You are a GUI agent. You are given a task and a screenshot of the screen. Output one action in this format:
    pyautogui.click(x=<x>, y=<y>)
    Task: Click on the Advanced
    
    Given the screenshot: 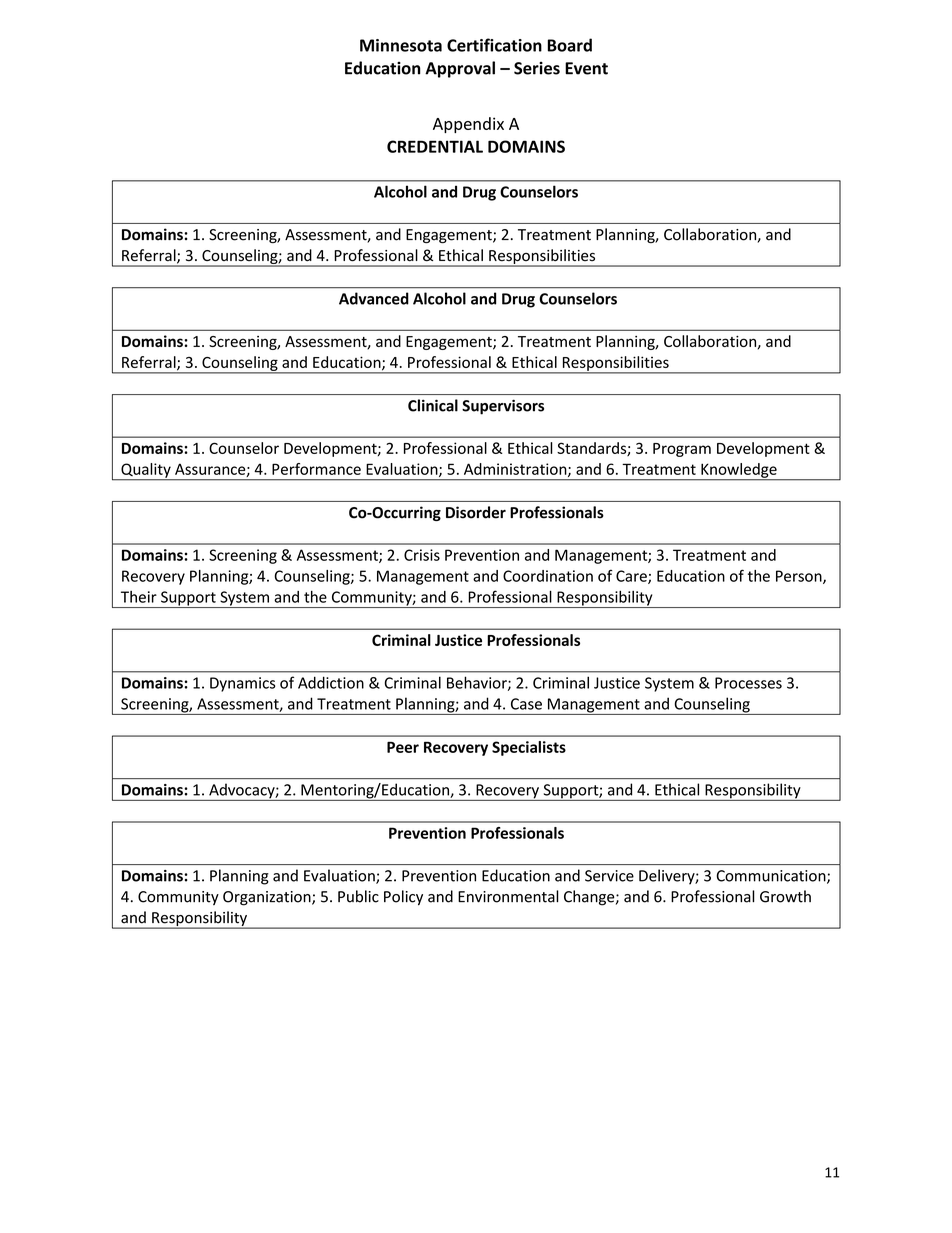 What is the action you would take?
    pyautogui.click(x=374, y=298)
